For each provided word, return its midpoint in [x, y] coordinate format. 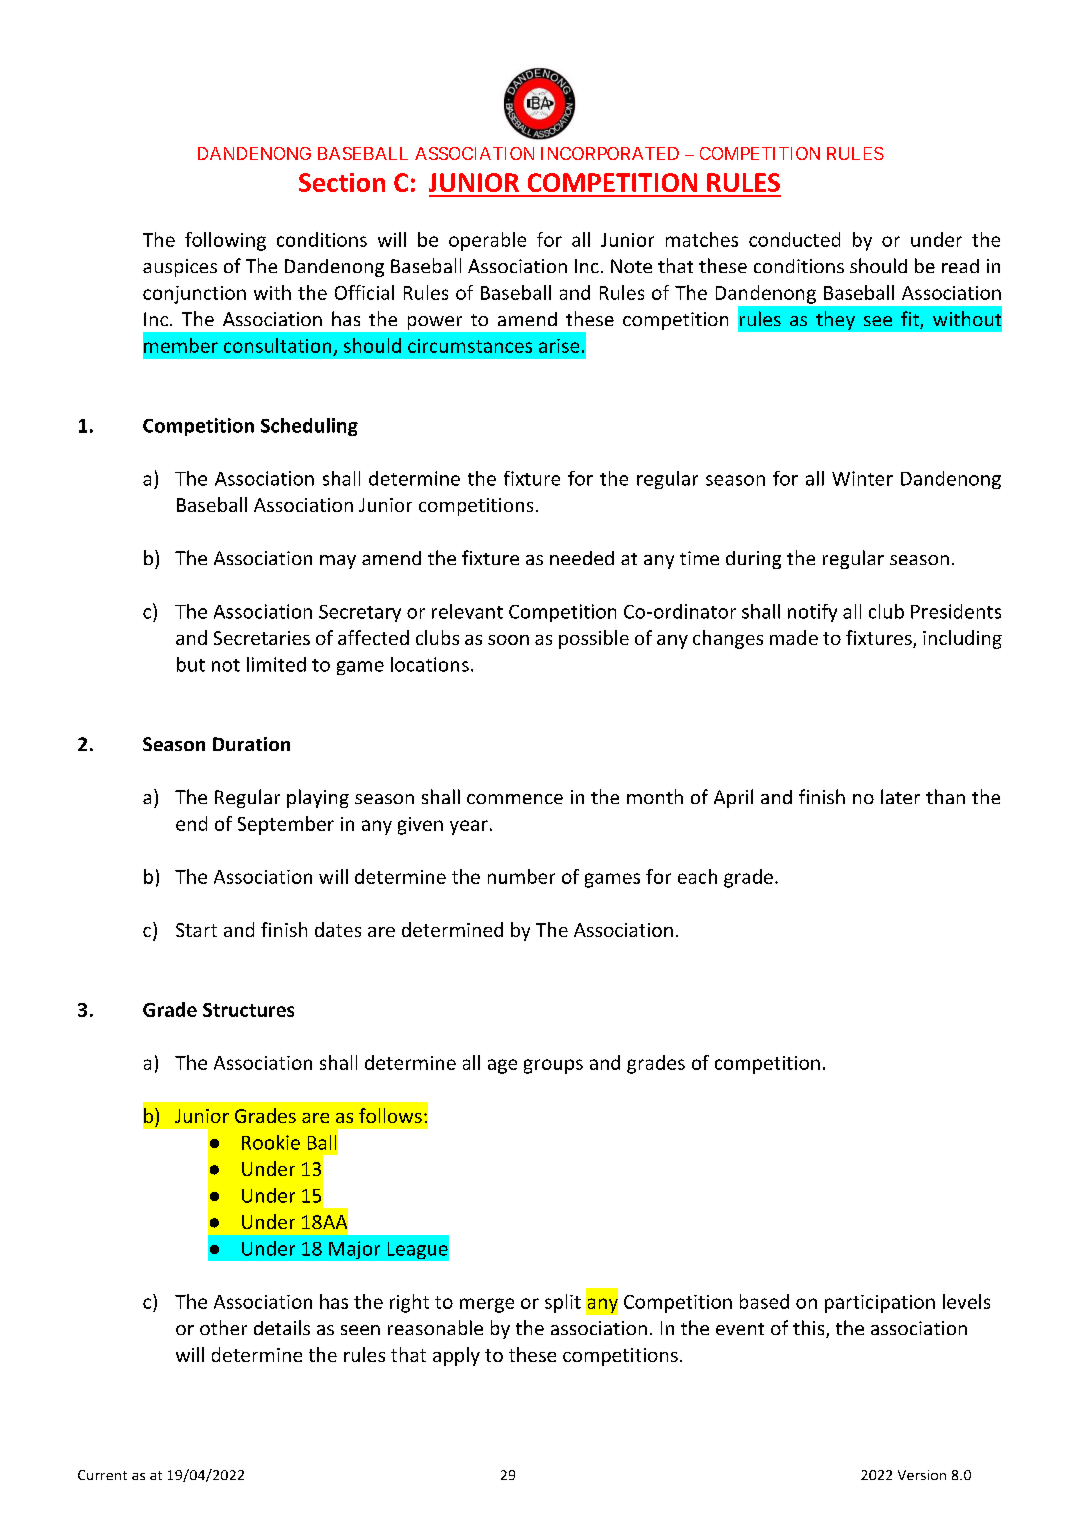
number [521, 876]
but [191, 664]
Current [102, 1475]
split [563, 1303]
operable [487, 241]
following [225, 241]
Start [196, 930]
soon [508, 640]
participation [880, 1304]
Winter [862, 478]
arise [559, 346]
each [697, 876]
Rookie [271, 1142]
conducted [794, 239]
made [794, 637]
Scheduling [309, 427]
